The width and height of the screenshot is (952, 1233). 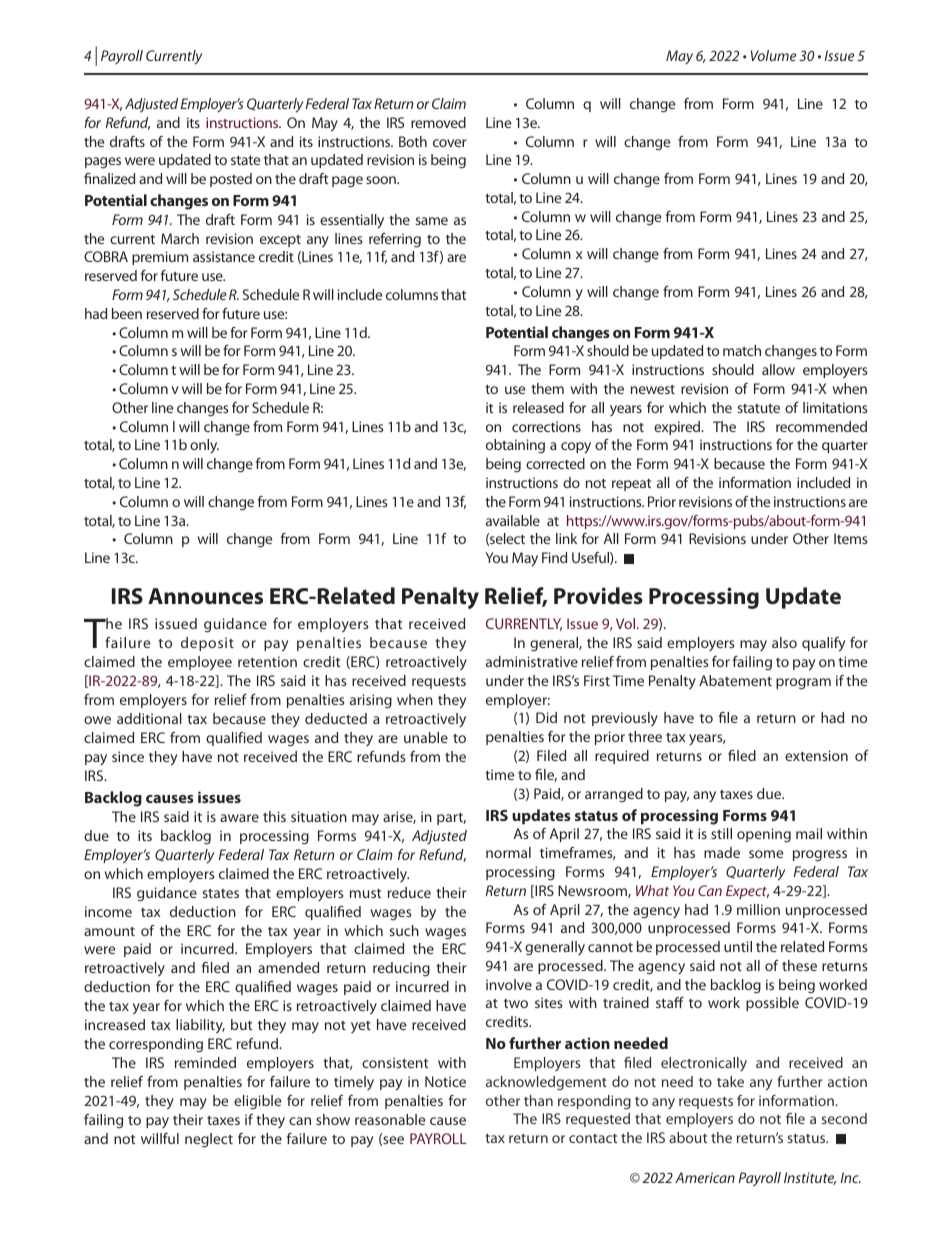 I want to click on also, so click(x=784, y=642).
